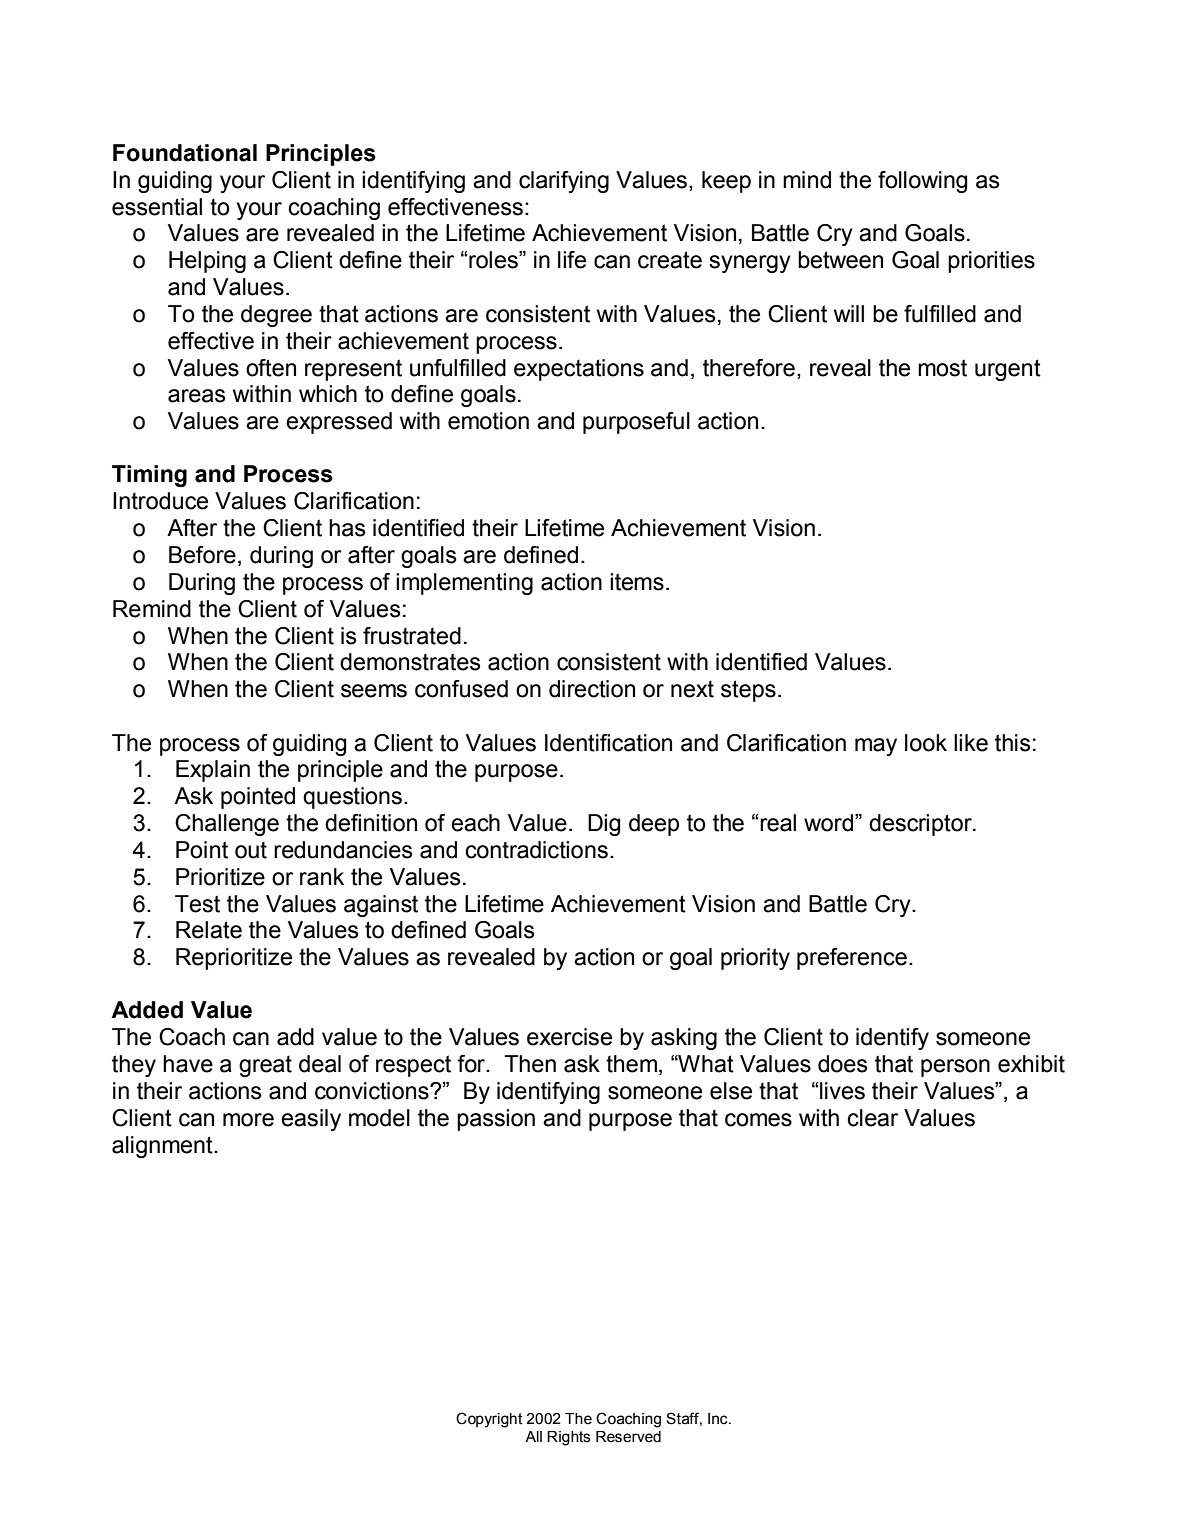  Describe the element at coordinates (637, 582) in the screenshot. I see `items` at that location.
